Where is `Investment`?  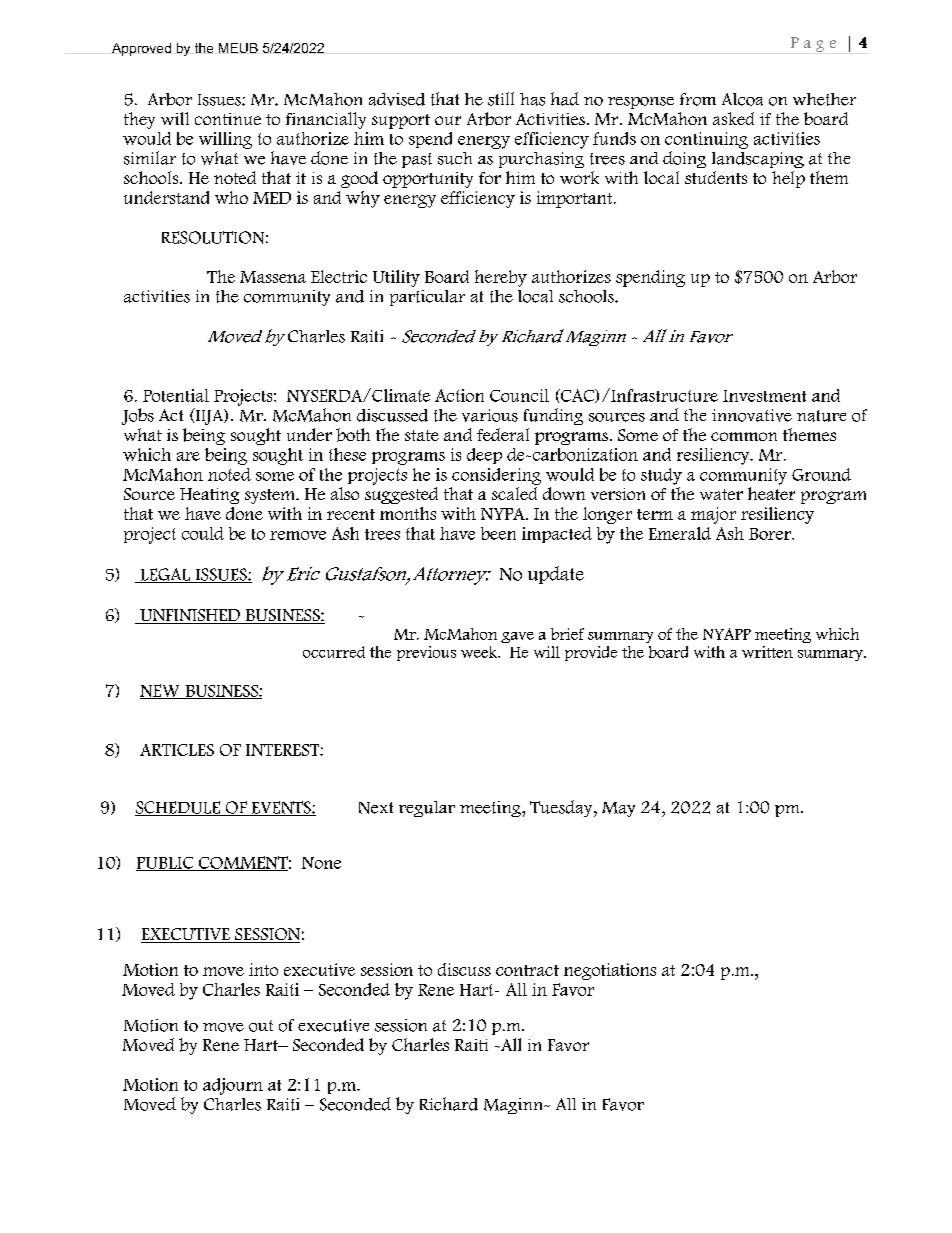
Investment is located at coordinates (764, 396).
